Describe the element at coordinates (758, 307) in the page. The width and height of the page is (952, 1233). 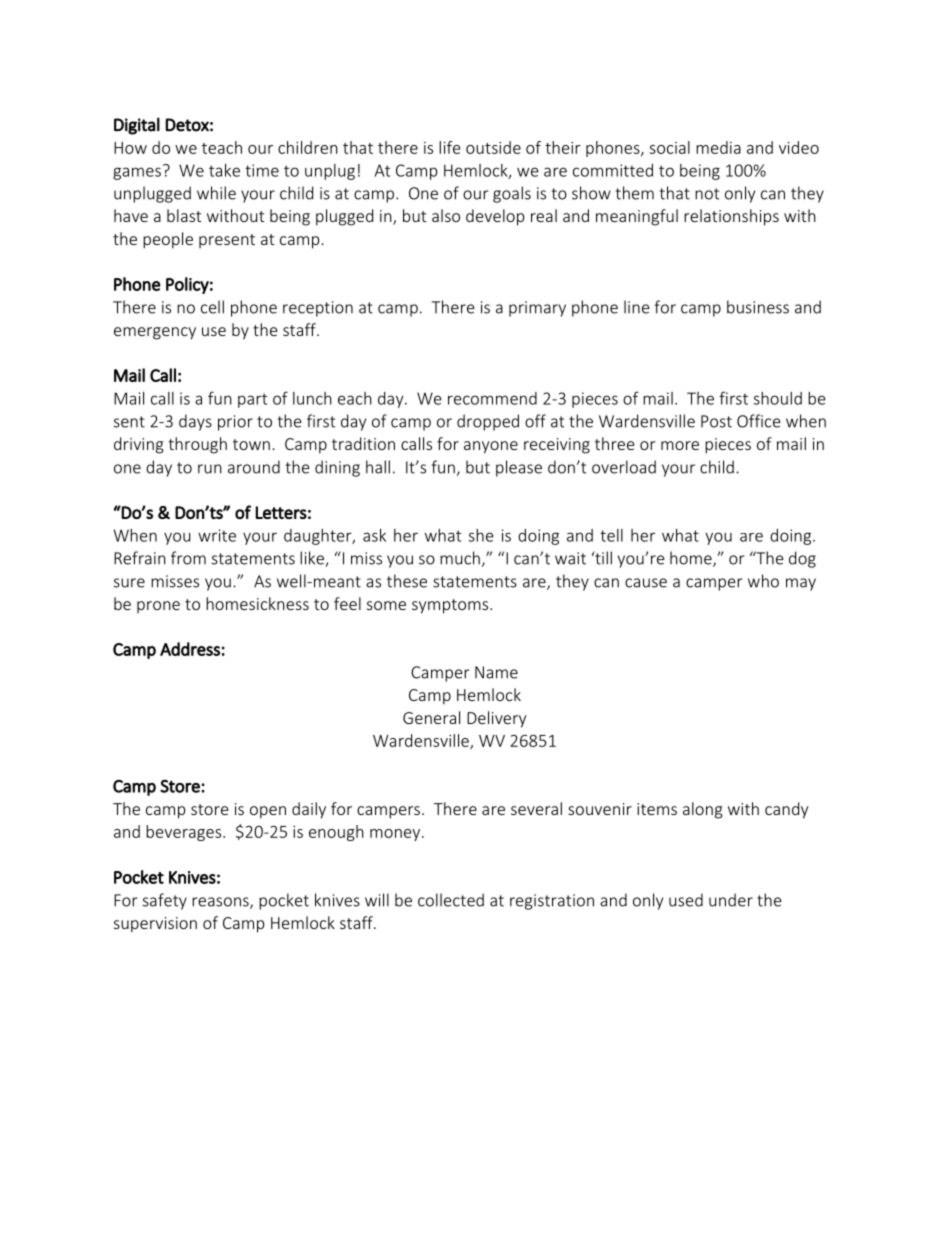
I see `business` at that location.
